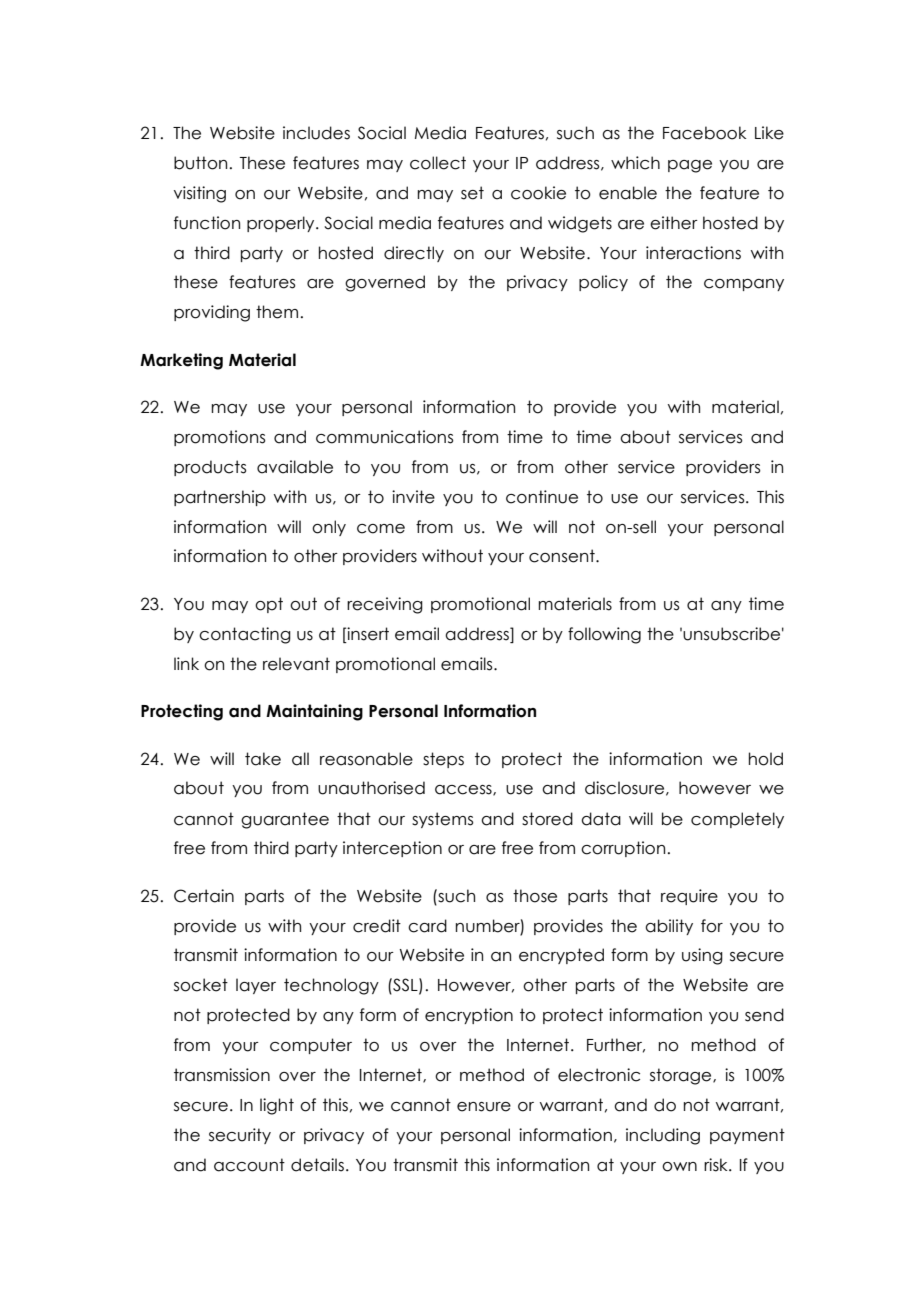 Image resolution: width=924 pixels, height=1308 pixels. Describe the element at coordinates (690, 166) in the image. I see `page` at that location.
